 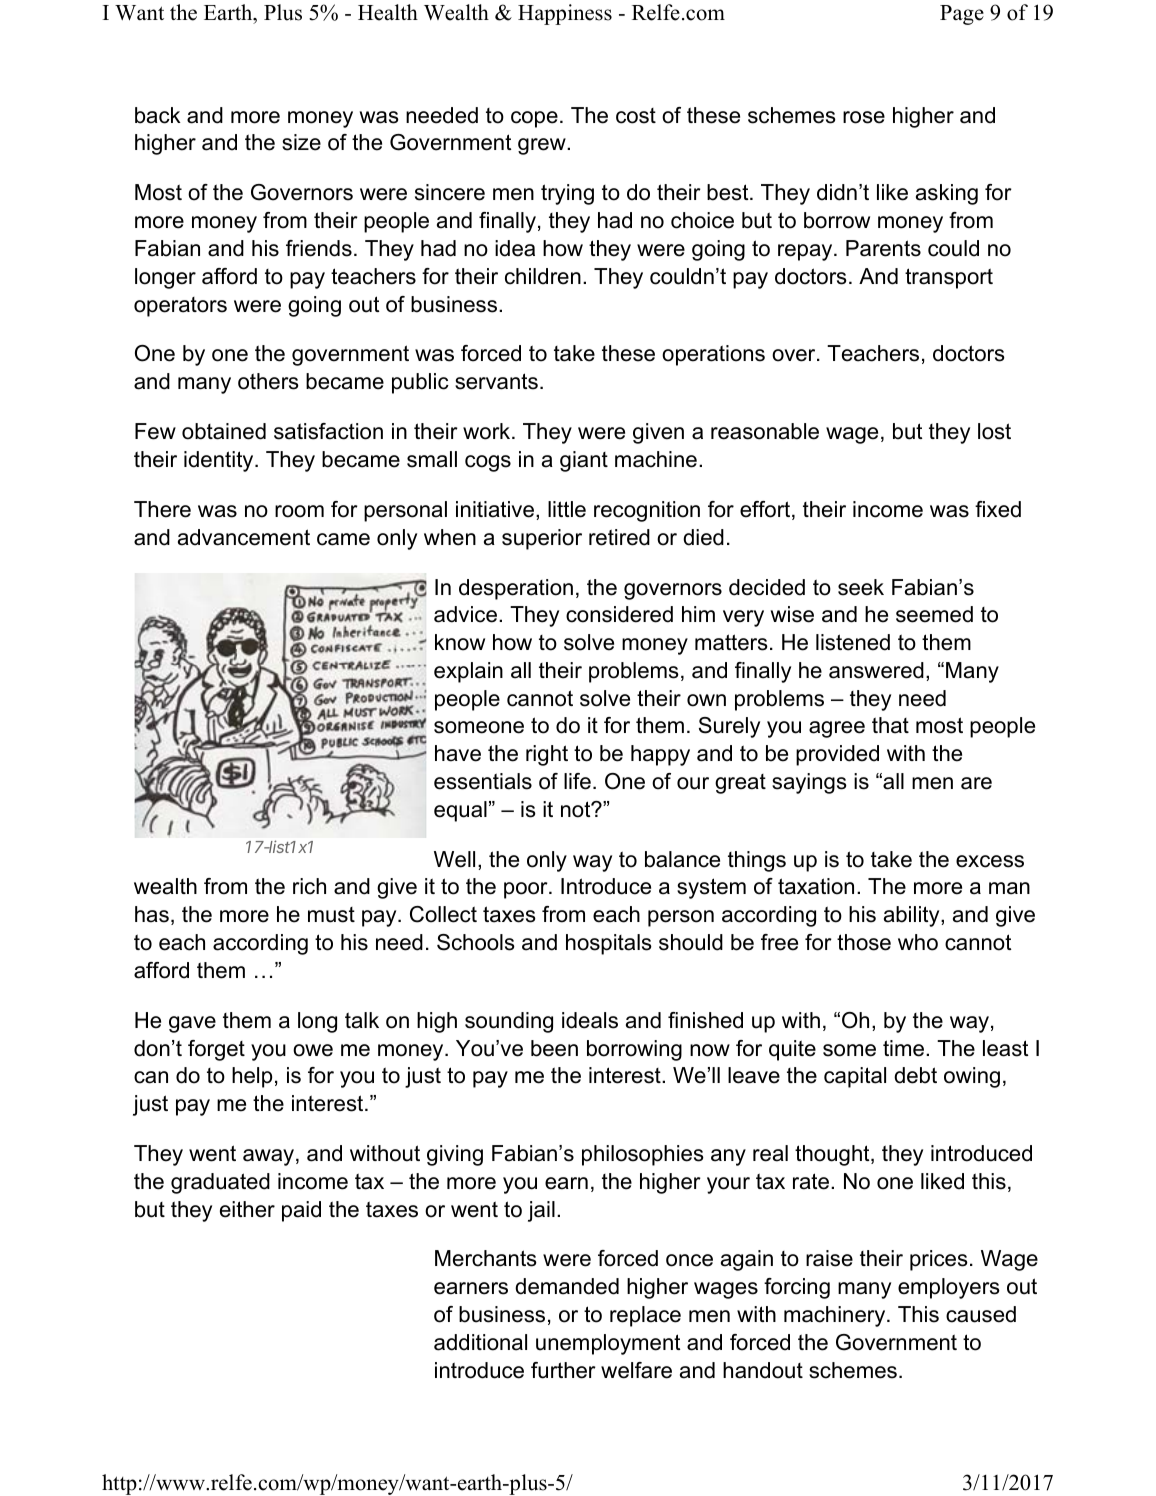 What do you see at coordinates (247, 1209) in the screenshot?
I see `either` at bounding box center [247, 1209].
